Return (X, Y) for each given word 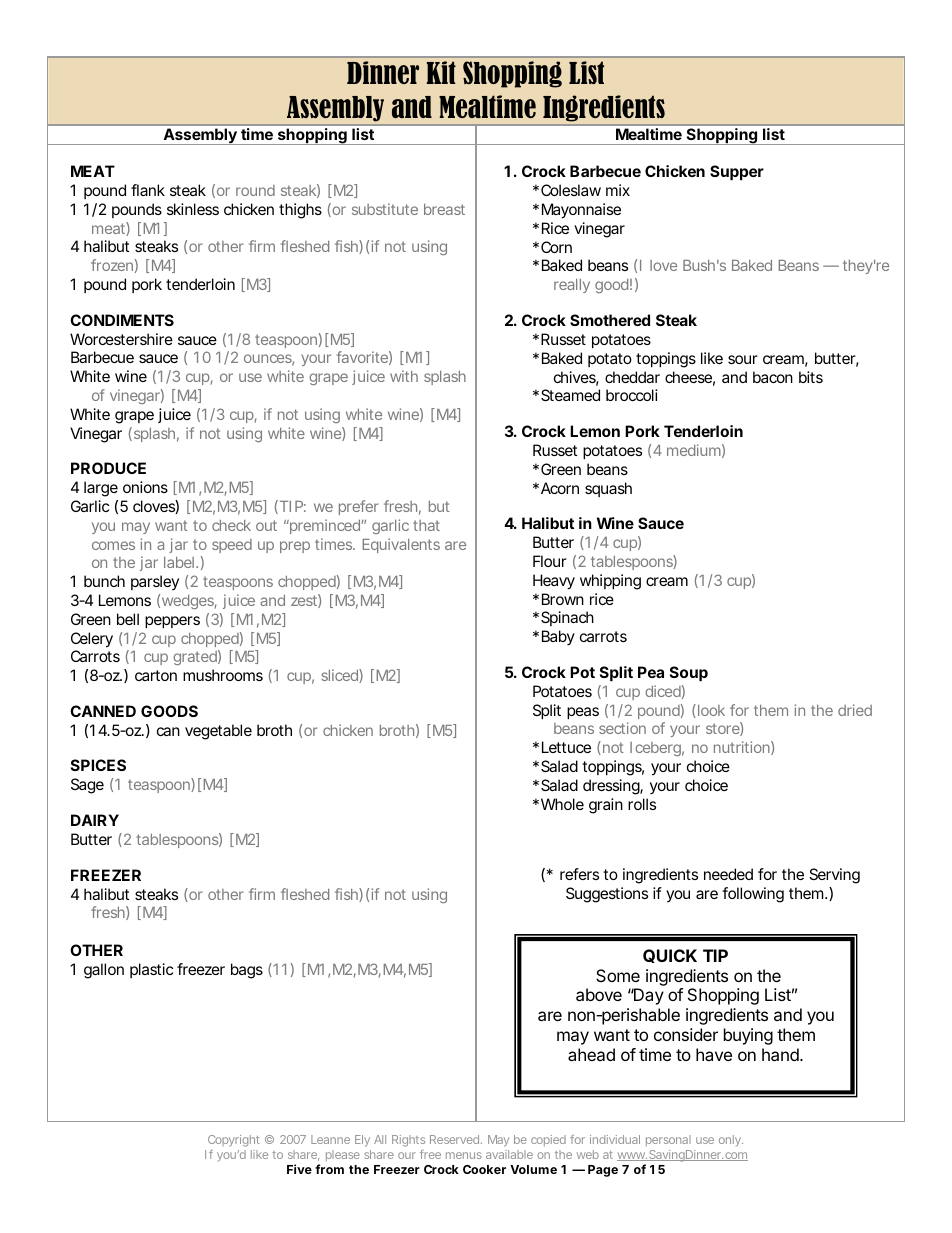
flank (148, 190)
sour (743, 359)
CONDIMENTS (122, 320)
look (710, 711)
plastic (151, 970)
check (231, 525)
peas (583, 713)
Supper (737, 172)
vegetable (218, 732)
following (753, 895)
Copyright (233, 1141)
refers (579, 874)
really (572, 286)
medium (694, 450)
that (426, 525)
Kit (441, 72)
